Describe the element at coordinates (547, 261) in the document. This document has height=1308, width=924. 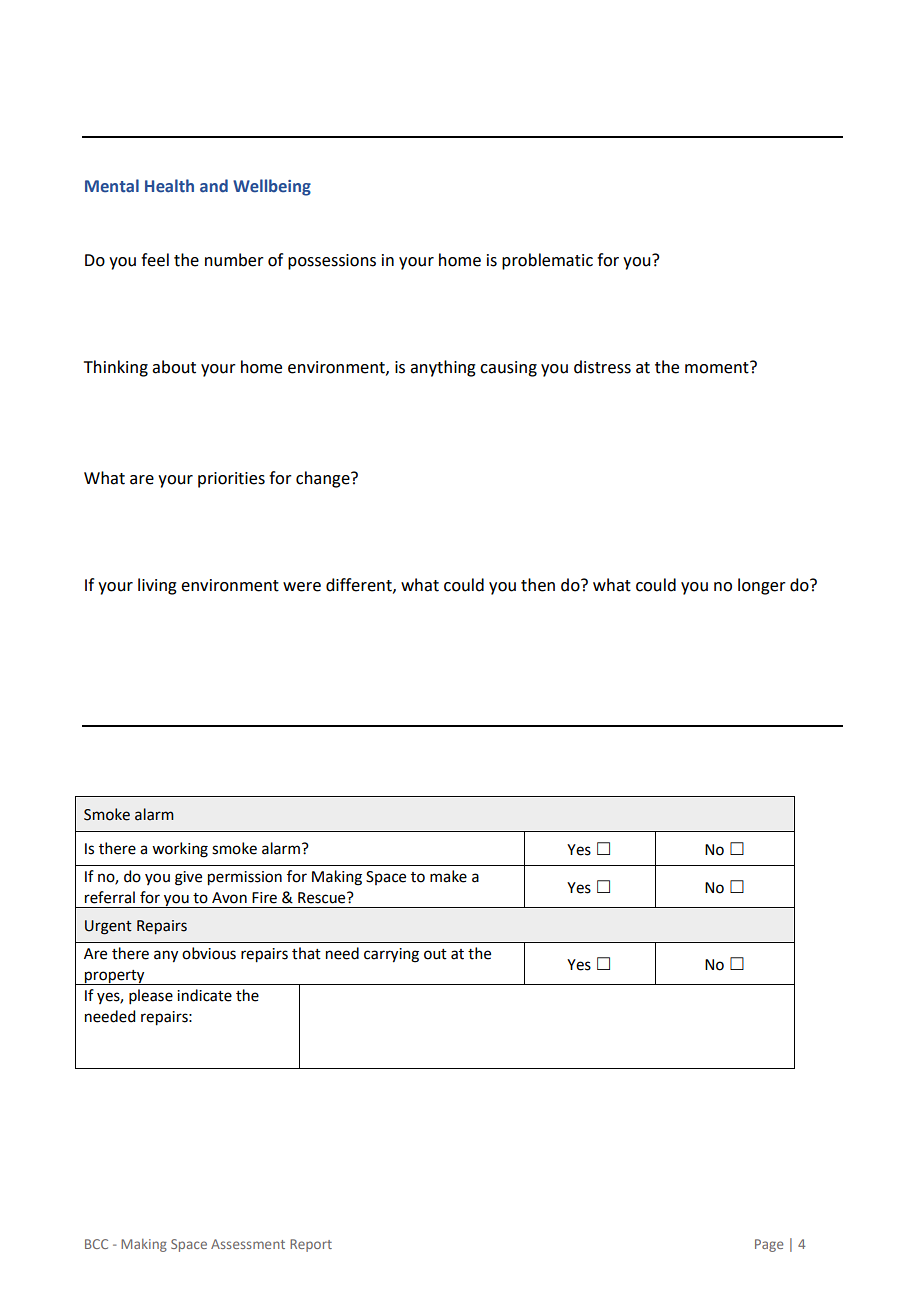
I see `problematic` at that location.
